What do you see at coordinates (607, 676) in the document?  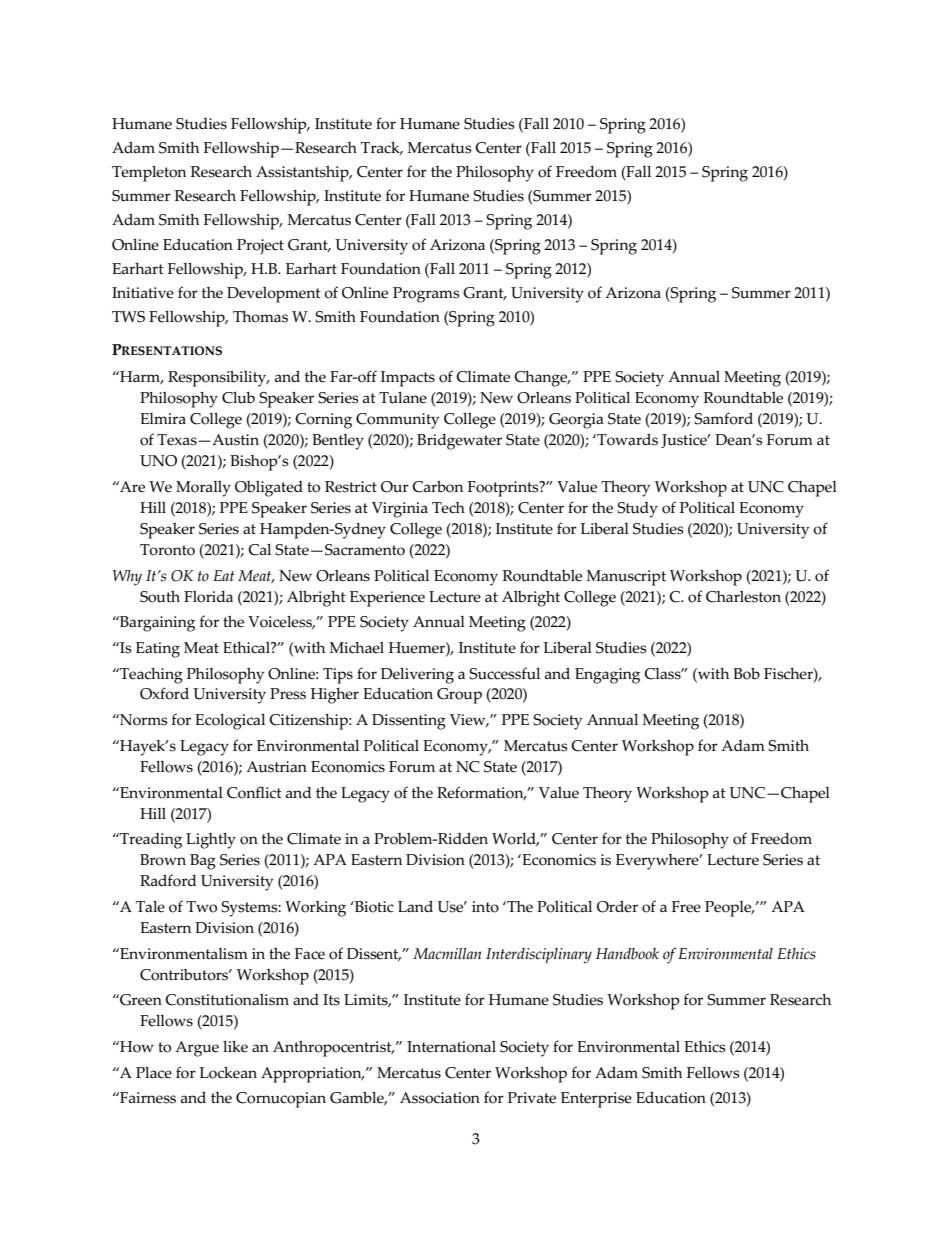 I see `Engaging` at bounding box center [607, 676].
